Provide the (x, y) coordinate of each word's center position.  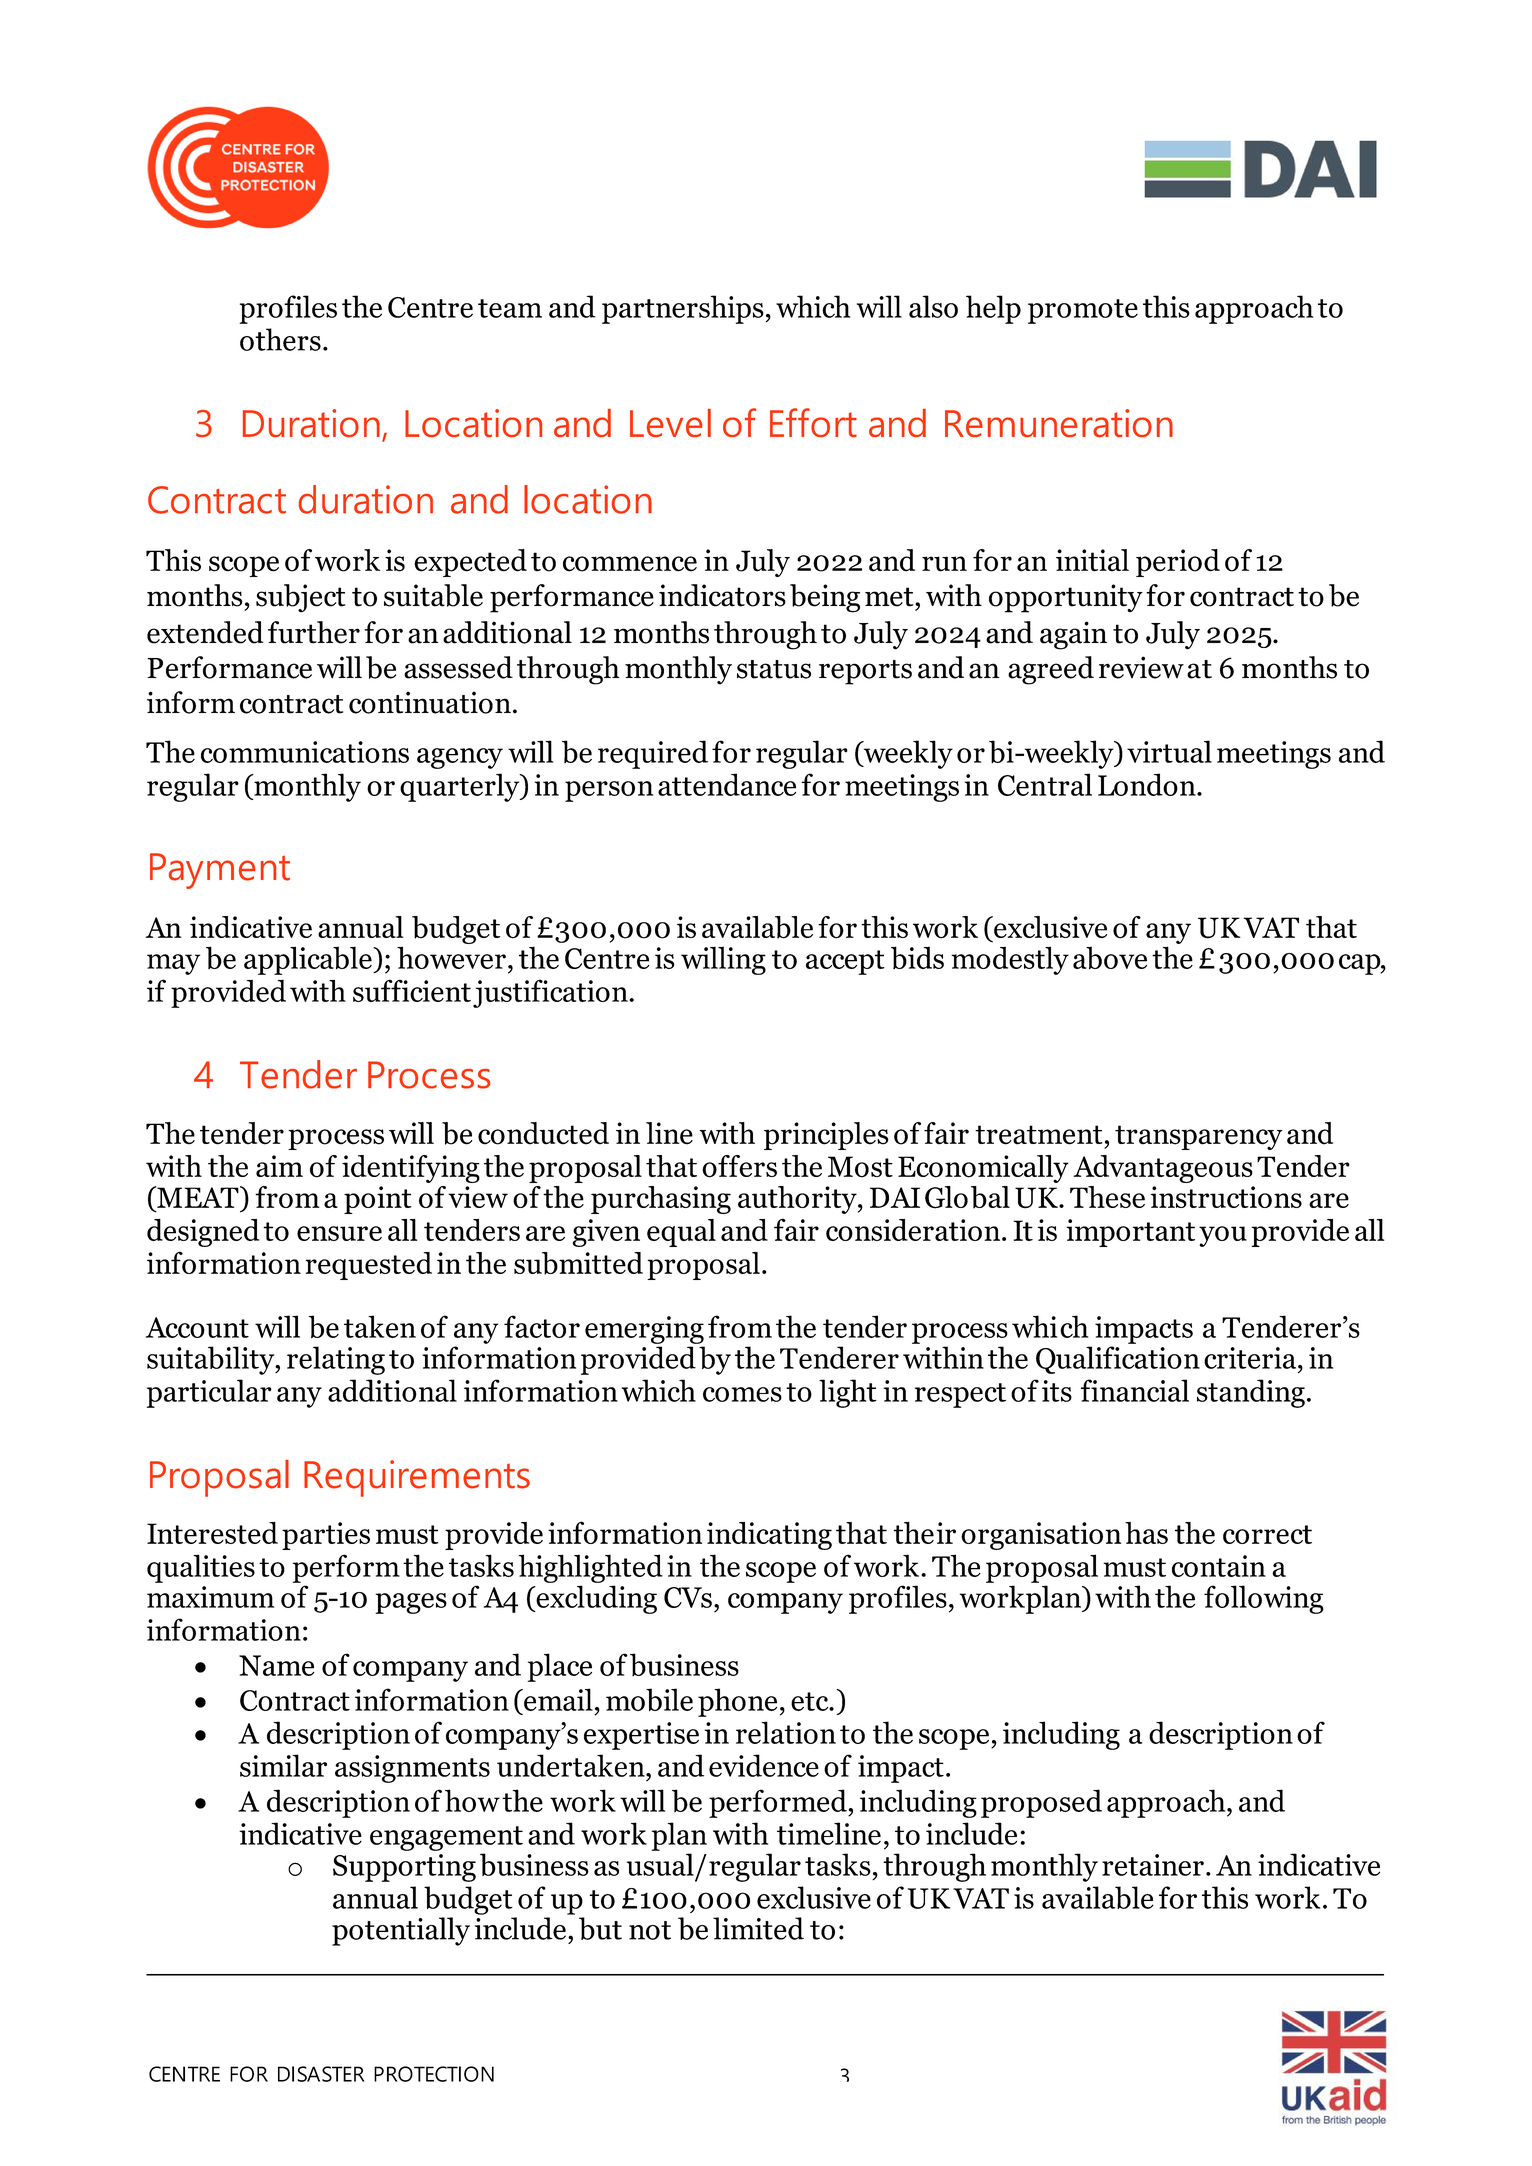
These (1107, 1197)
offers (739, 1166)
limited (758, 1928)
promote (1083, 311)
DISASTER (321, 2074)
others (280, 339)
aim (279, 1166)
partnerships (684, 309)
